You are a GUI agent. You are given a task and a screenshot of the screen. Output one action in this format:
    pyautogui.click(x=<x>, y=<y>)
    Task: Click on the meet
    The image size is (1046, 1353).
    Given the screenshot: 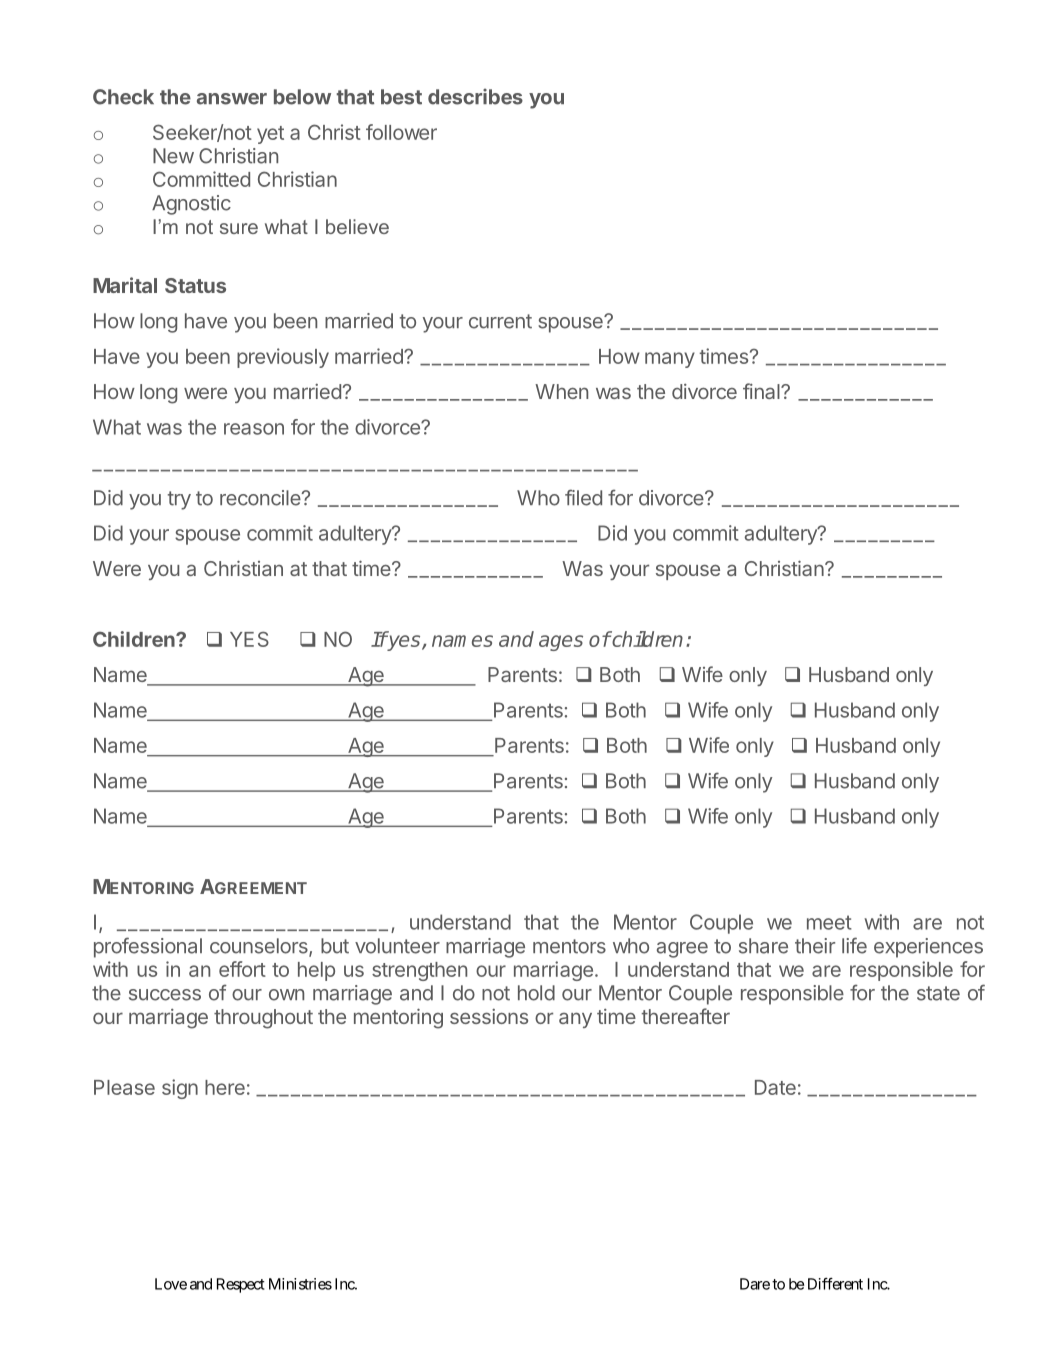 What is the action you would take?
    pyautogui.click(x=829, y=922)
